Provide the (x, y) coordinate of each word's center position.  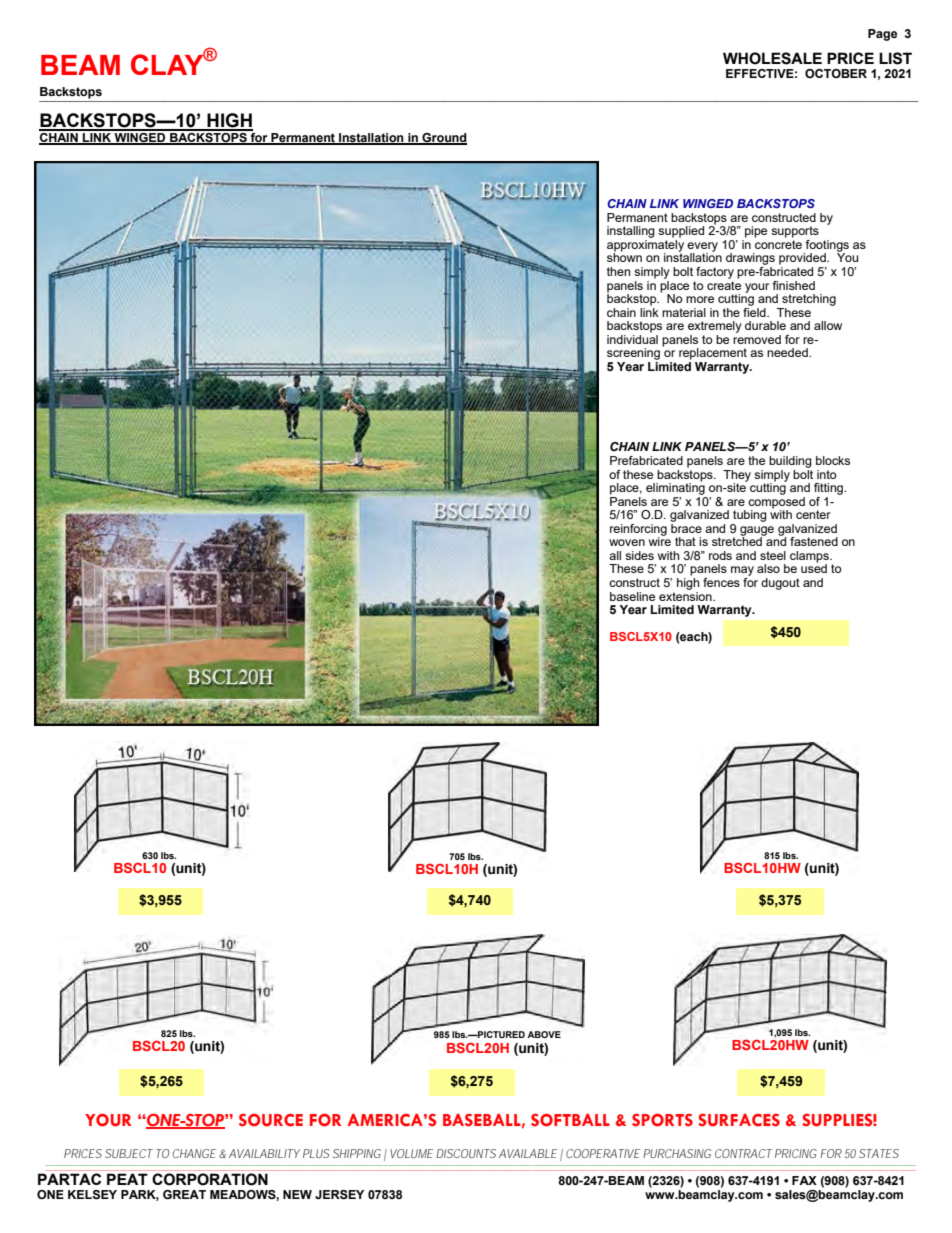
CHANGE (194, 1153)
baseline (632, 596)
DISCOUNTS (466, 1153)
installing (631, 232)
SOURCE (271, 1120)
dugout (780, 584)
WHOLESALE (772, 58)
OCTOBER (836, 73)
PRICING (796, 1153)
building (790, 462)
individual (632, 338)
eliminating (675, 488)
